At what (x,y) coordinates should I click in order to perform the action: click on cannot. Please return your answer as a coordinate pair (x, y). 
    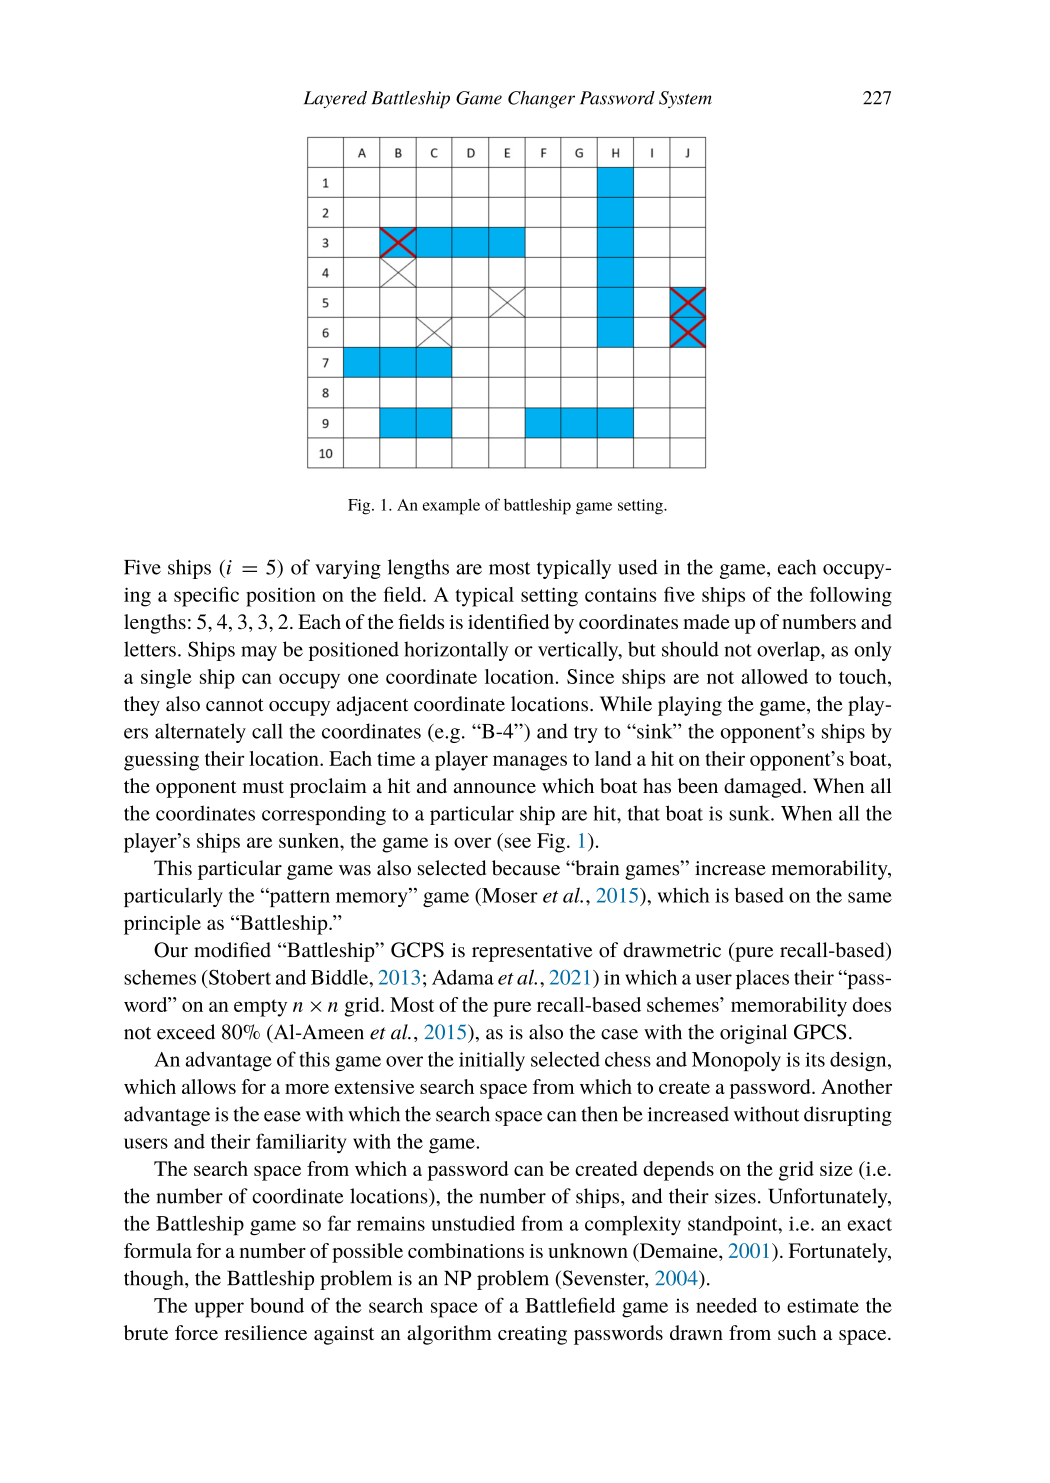
    Looking at the image, I should click on (235, 705).
